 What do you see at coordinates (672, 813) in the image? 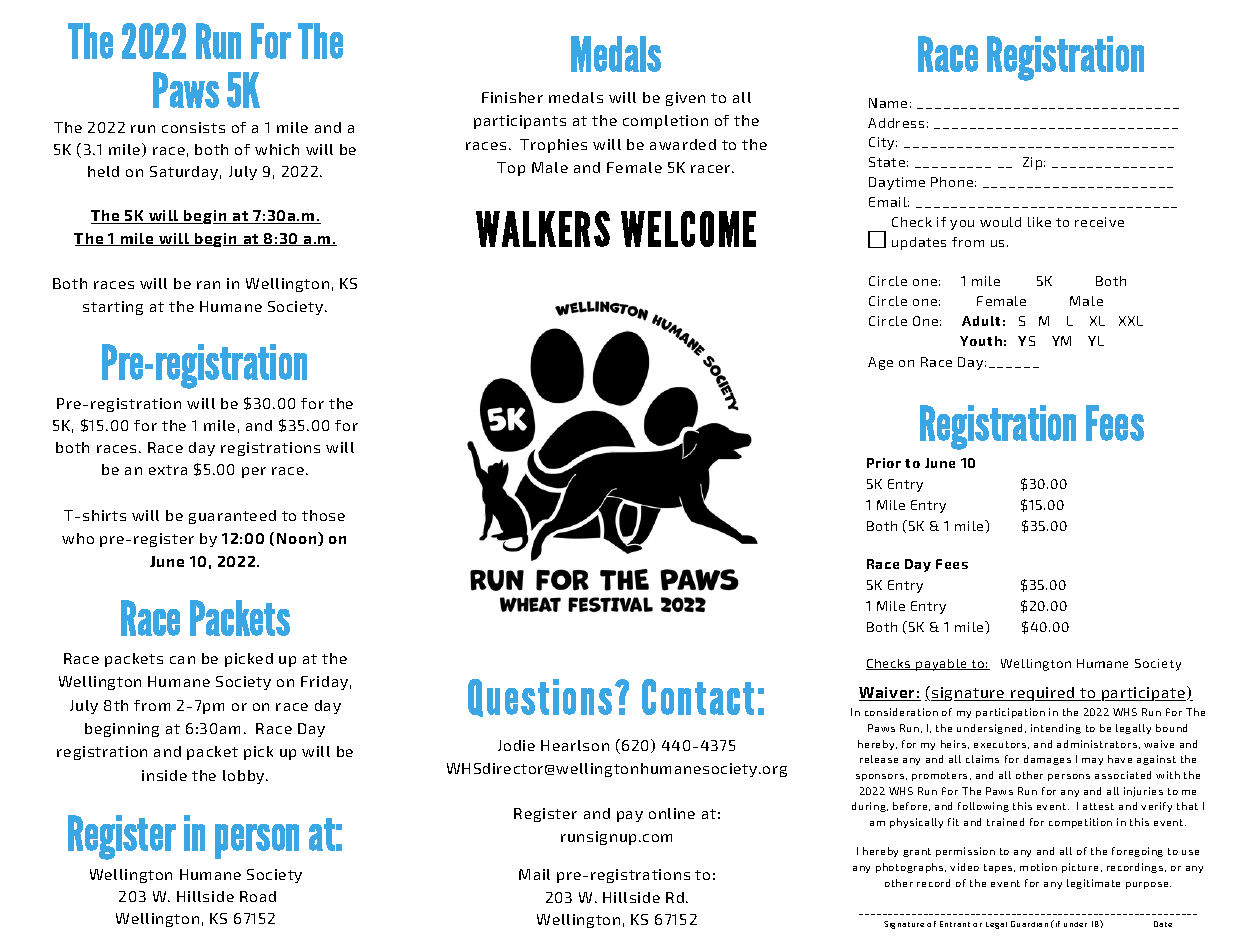
I see `online` at bounding box center [672, 813].
